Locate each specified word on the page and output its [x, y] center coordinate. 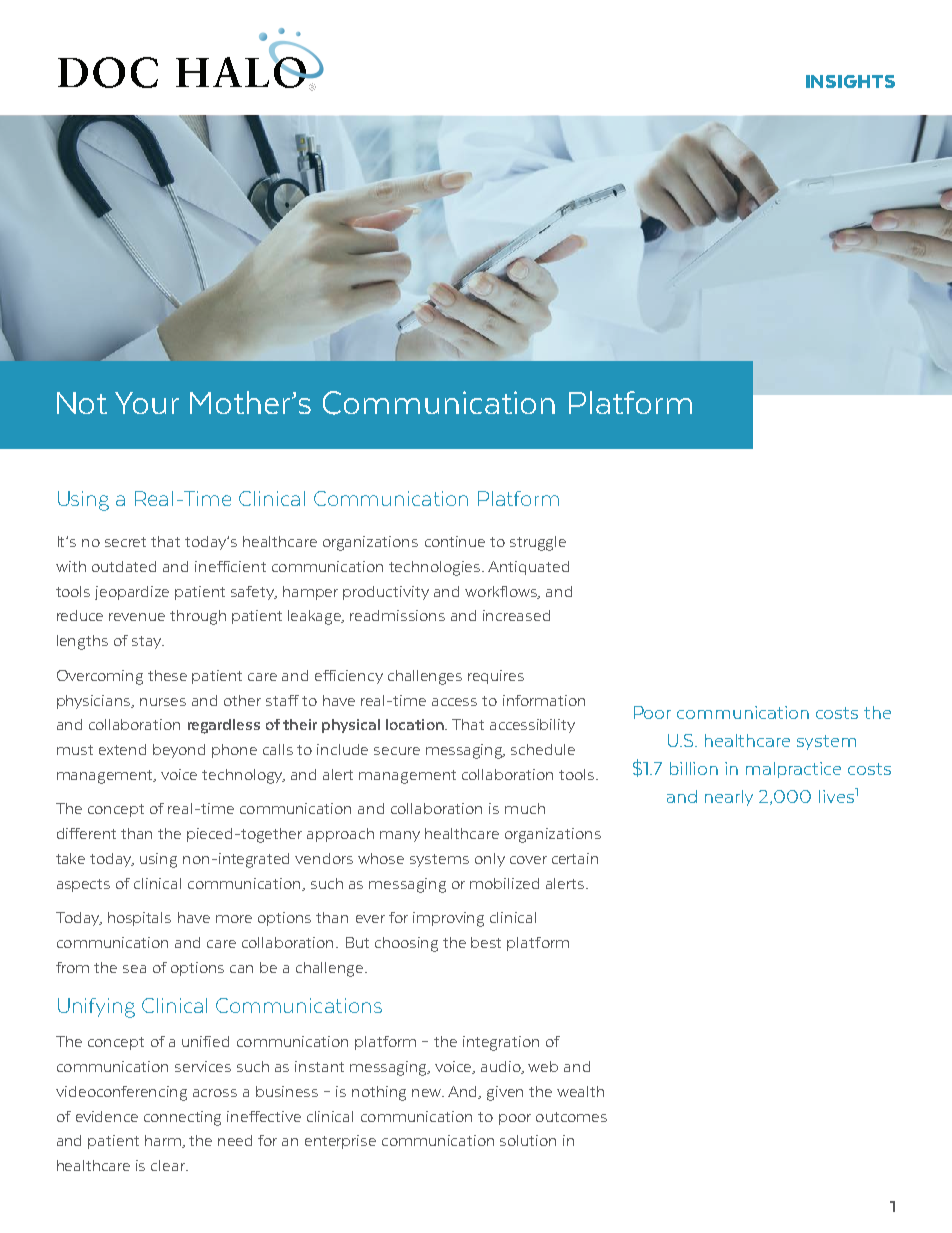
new [428, 1093]
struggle [538, 543]
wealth [580, 1091]
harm [164, 1141]
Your [147, 403]
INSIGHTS [850, 81]
